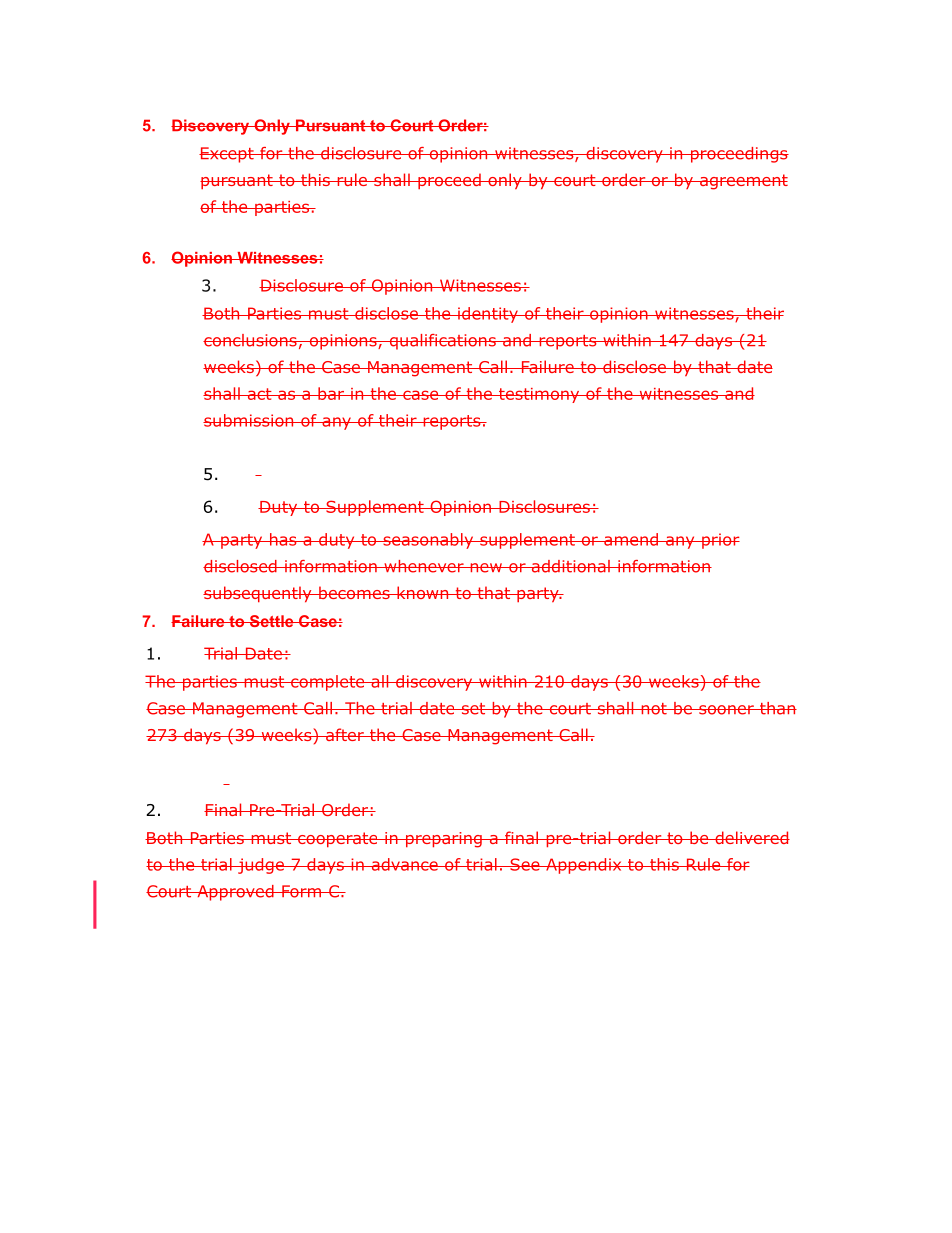  What do you see at coordinates (271, 621) in the screenshot?
I see `Settle` at bounding box center [271, 621].
